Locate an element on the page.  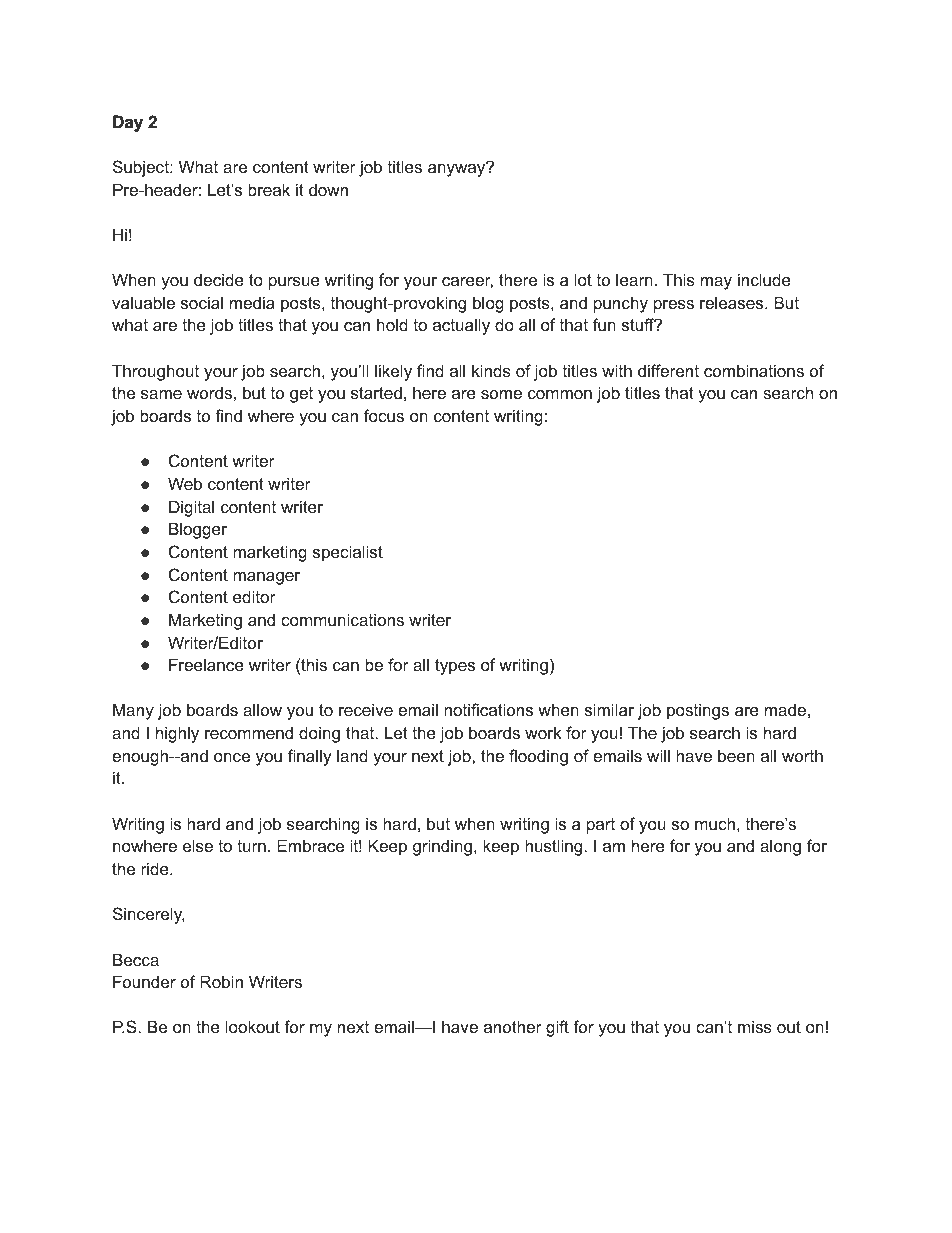
combinations is located at coordinates (754, 370).
